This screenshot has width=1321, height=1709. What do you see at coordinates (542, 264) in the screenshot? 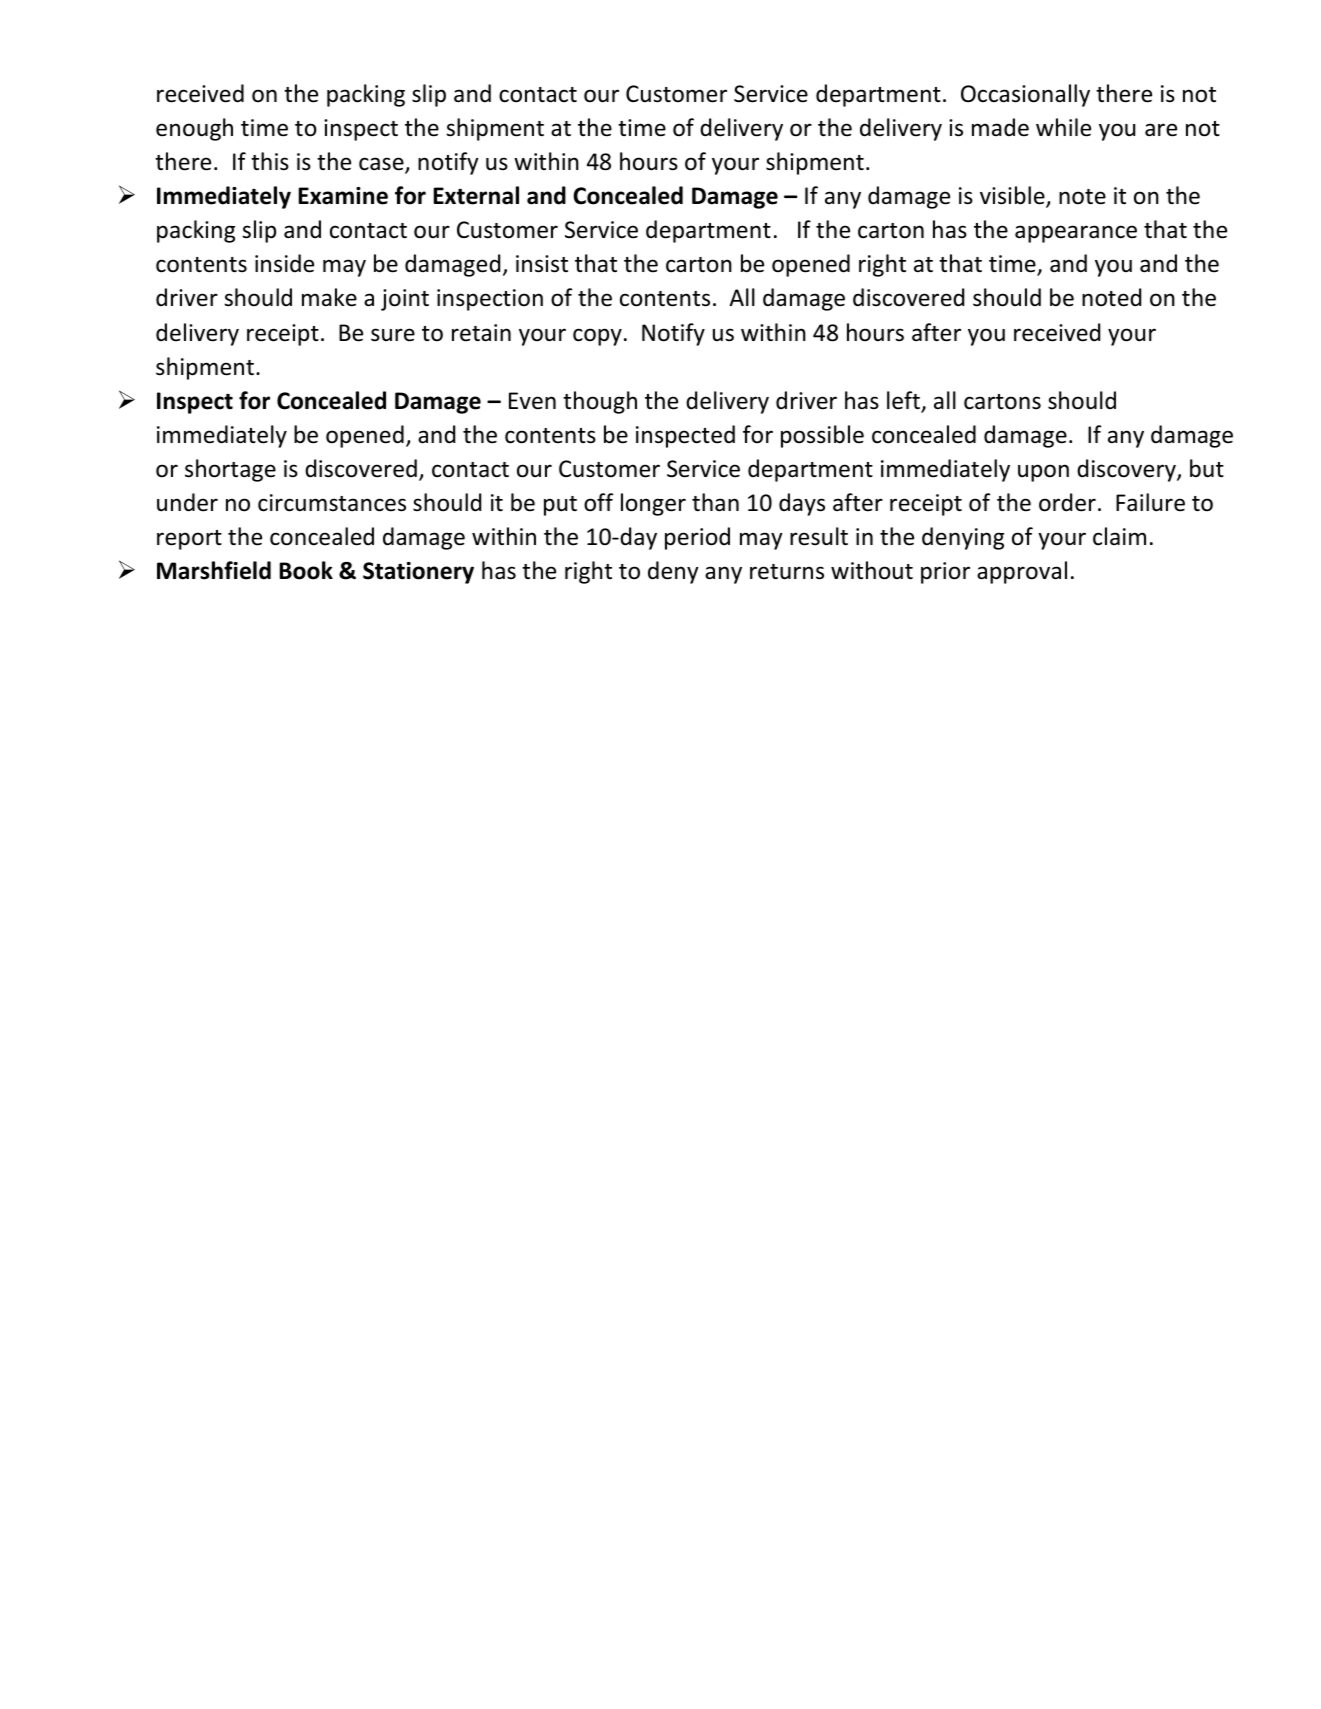
I see `insist` at bounding box center [542, 264].
